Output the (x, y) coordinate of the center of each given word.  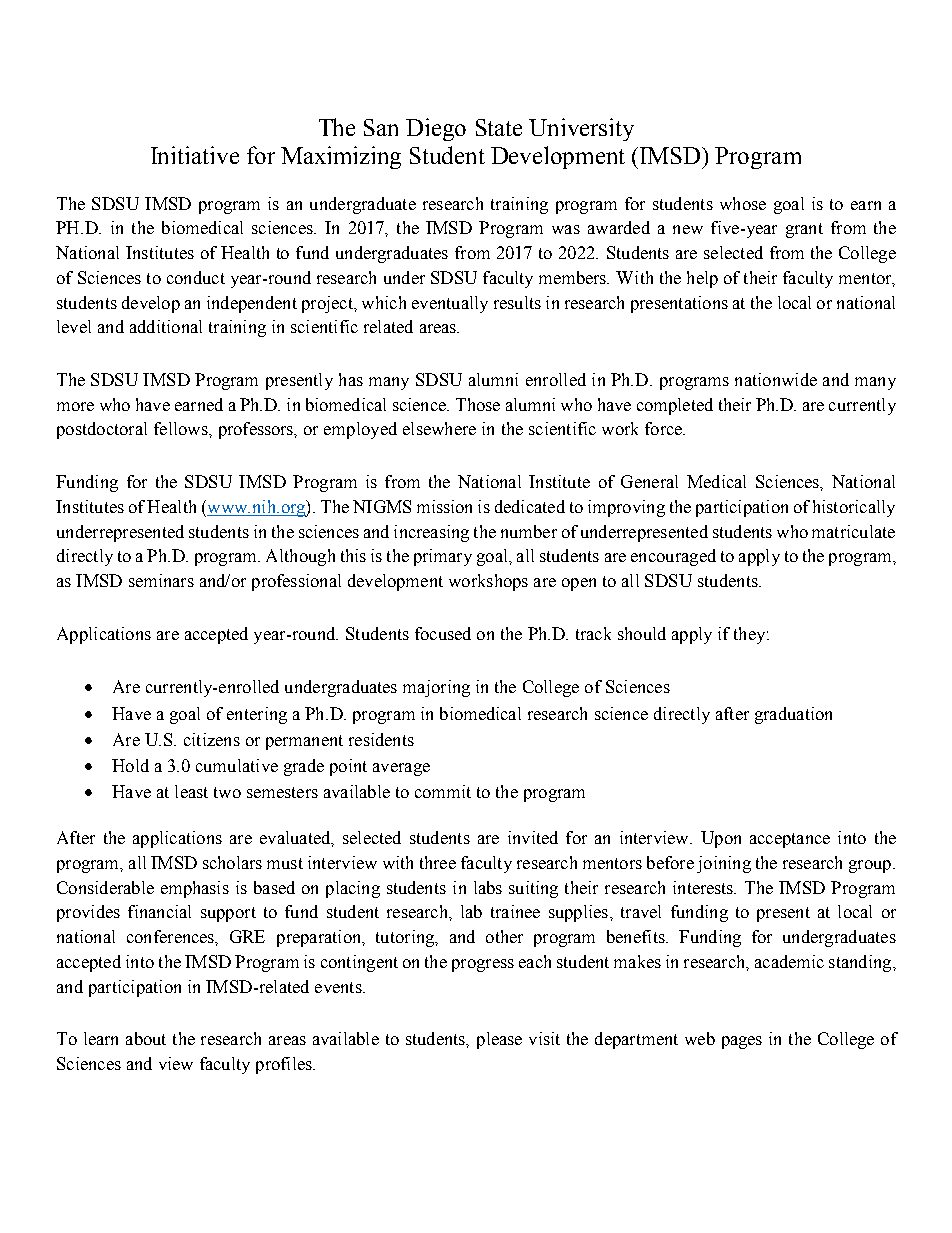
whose (743, 203)
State (499, 127)
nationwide (776, 379)
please (499, 1040)
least (191, 791)
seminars (161, 580)
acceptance (790, 840)
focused (443, 633)
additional (166, 326)
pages (742, 1042)
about (146, 1038)
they (751, 635)
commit (443, 791)
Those (478, 404)
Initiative (195, 155)
